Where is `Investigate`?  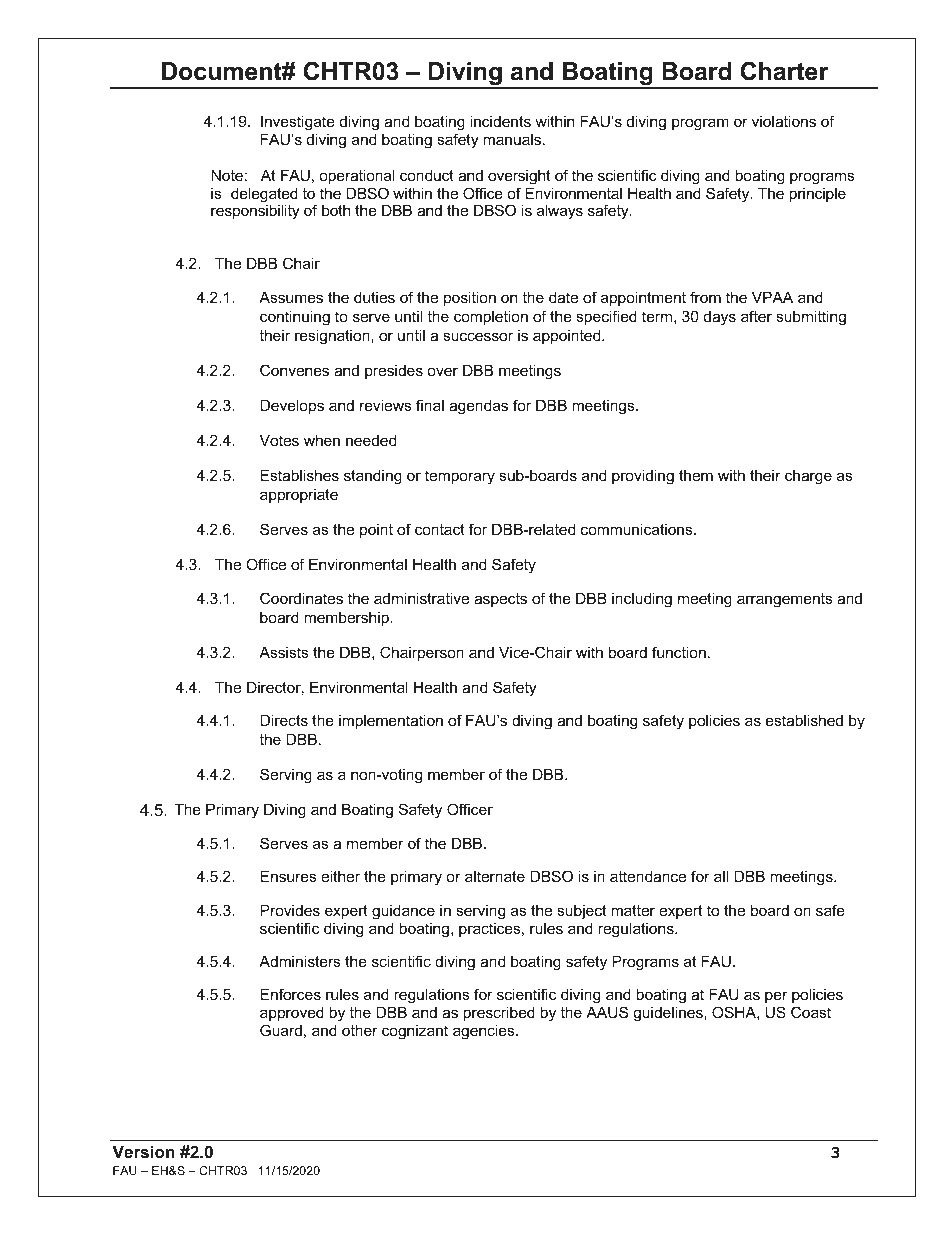 Investigate is located at coordinates (298, 123).
